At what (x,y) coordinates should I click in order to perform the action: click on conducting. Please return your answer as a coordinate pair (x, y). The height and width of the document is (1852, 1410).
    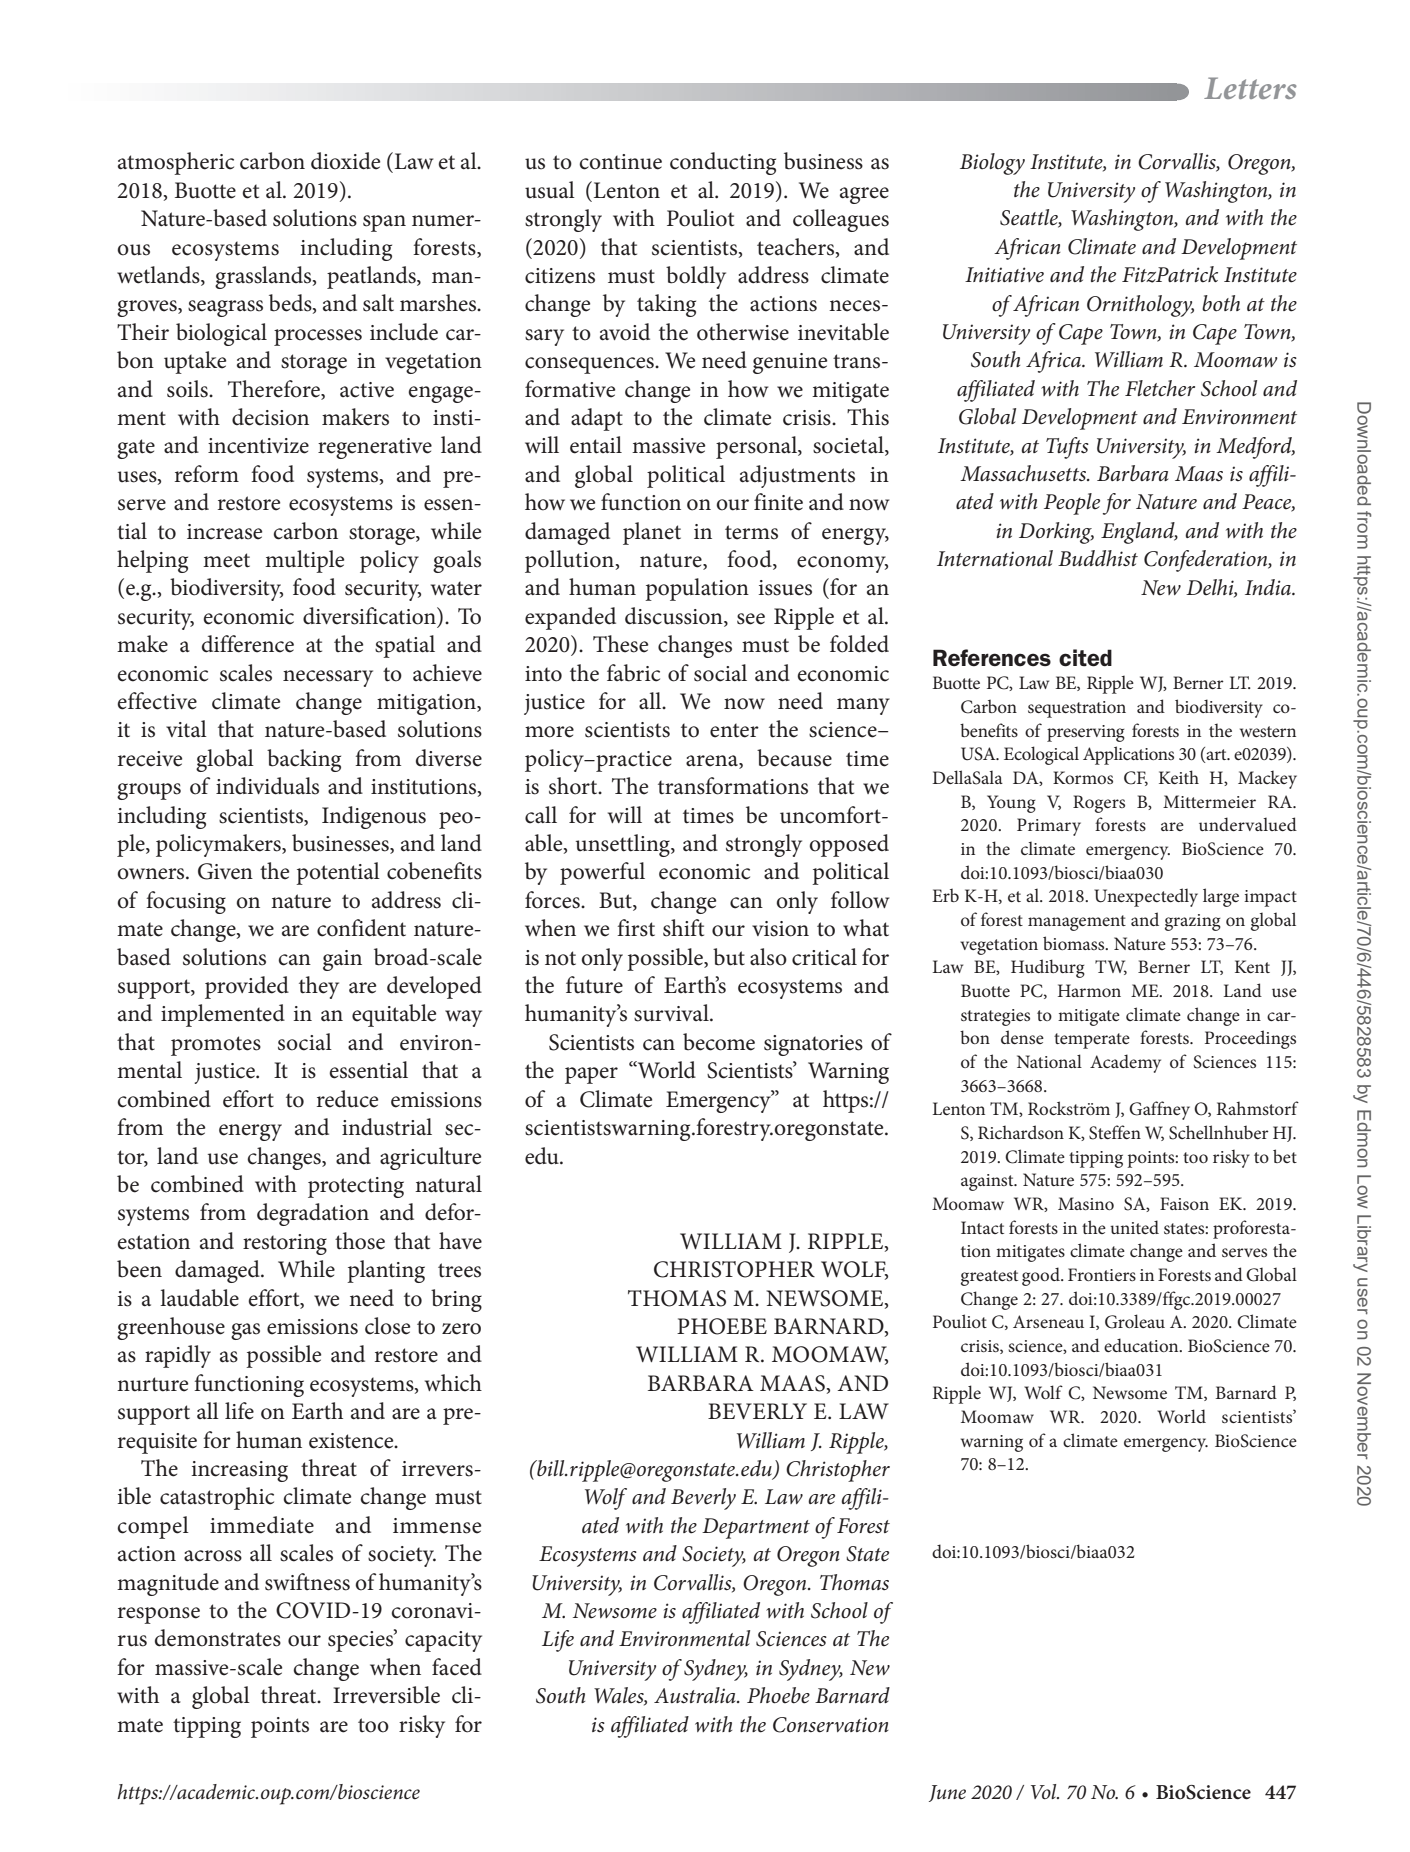
    Looking at the image, I should click on (723, 163).
